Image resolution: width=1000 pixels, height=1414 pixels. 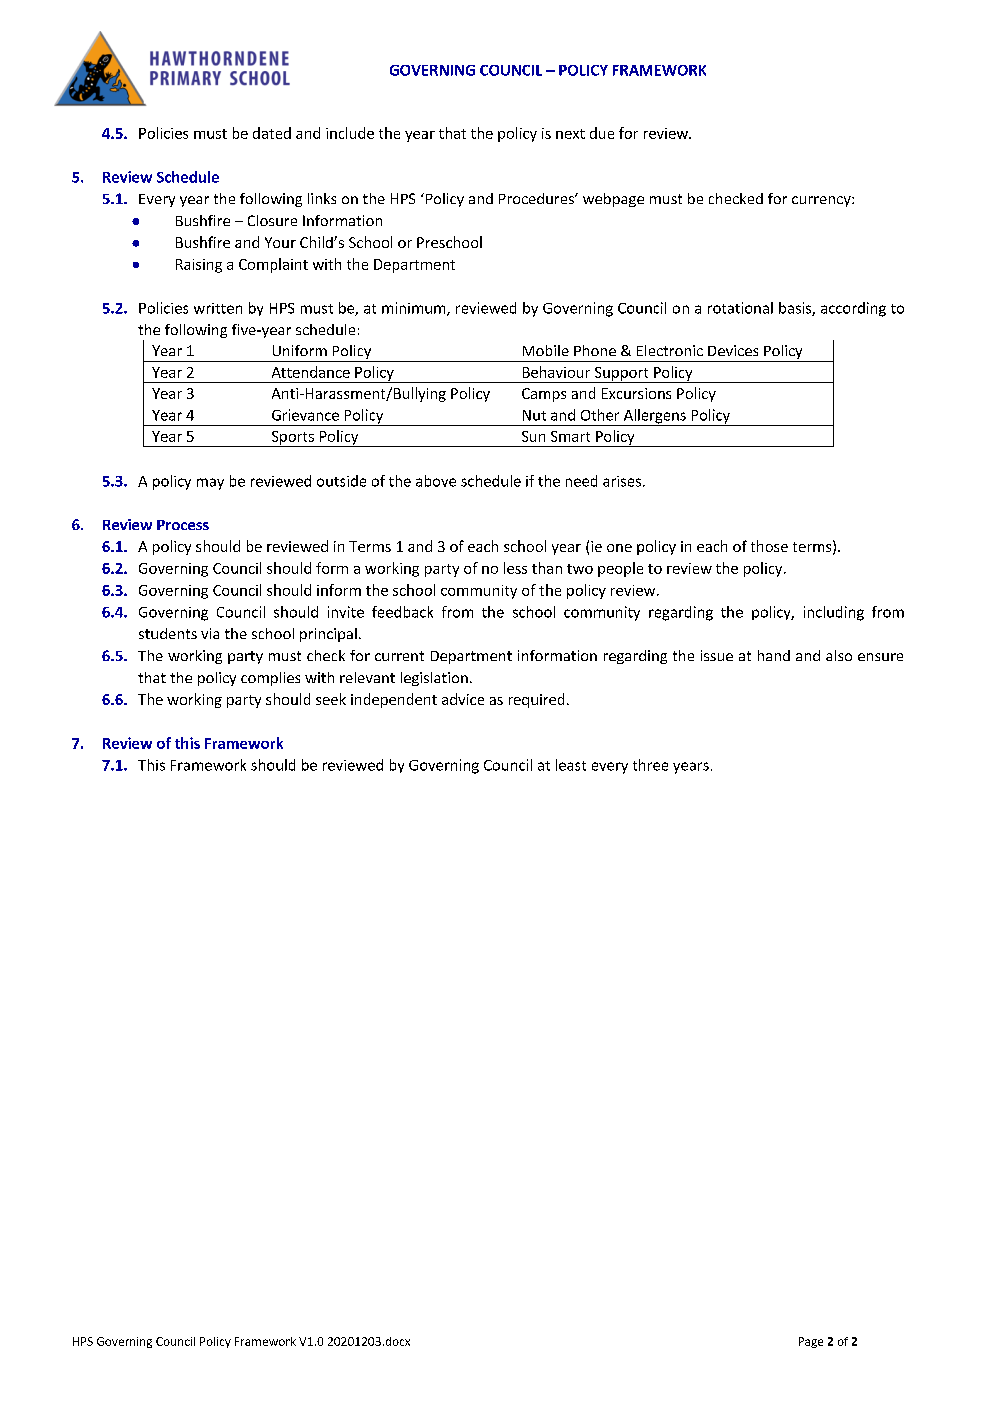 What do you see at coordinates (272, 133) in the image?
I see `dated` at bounding box center [272, 133].
